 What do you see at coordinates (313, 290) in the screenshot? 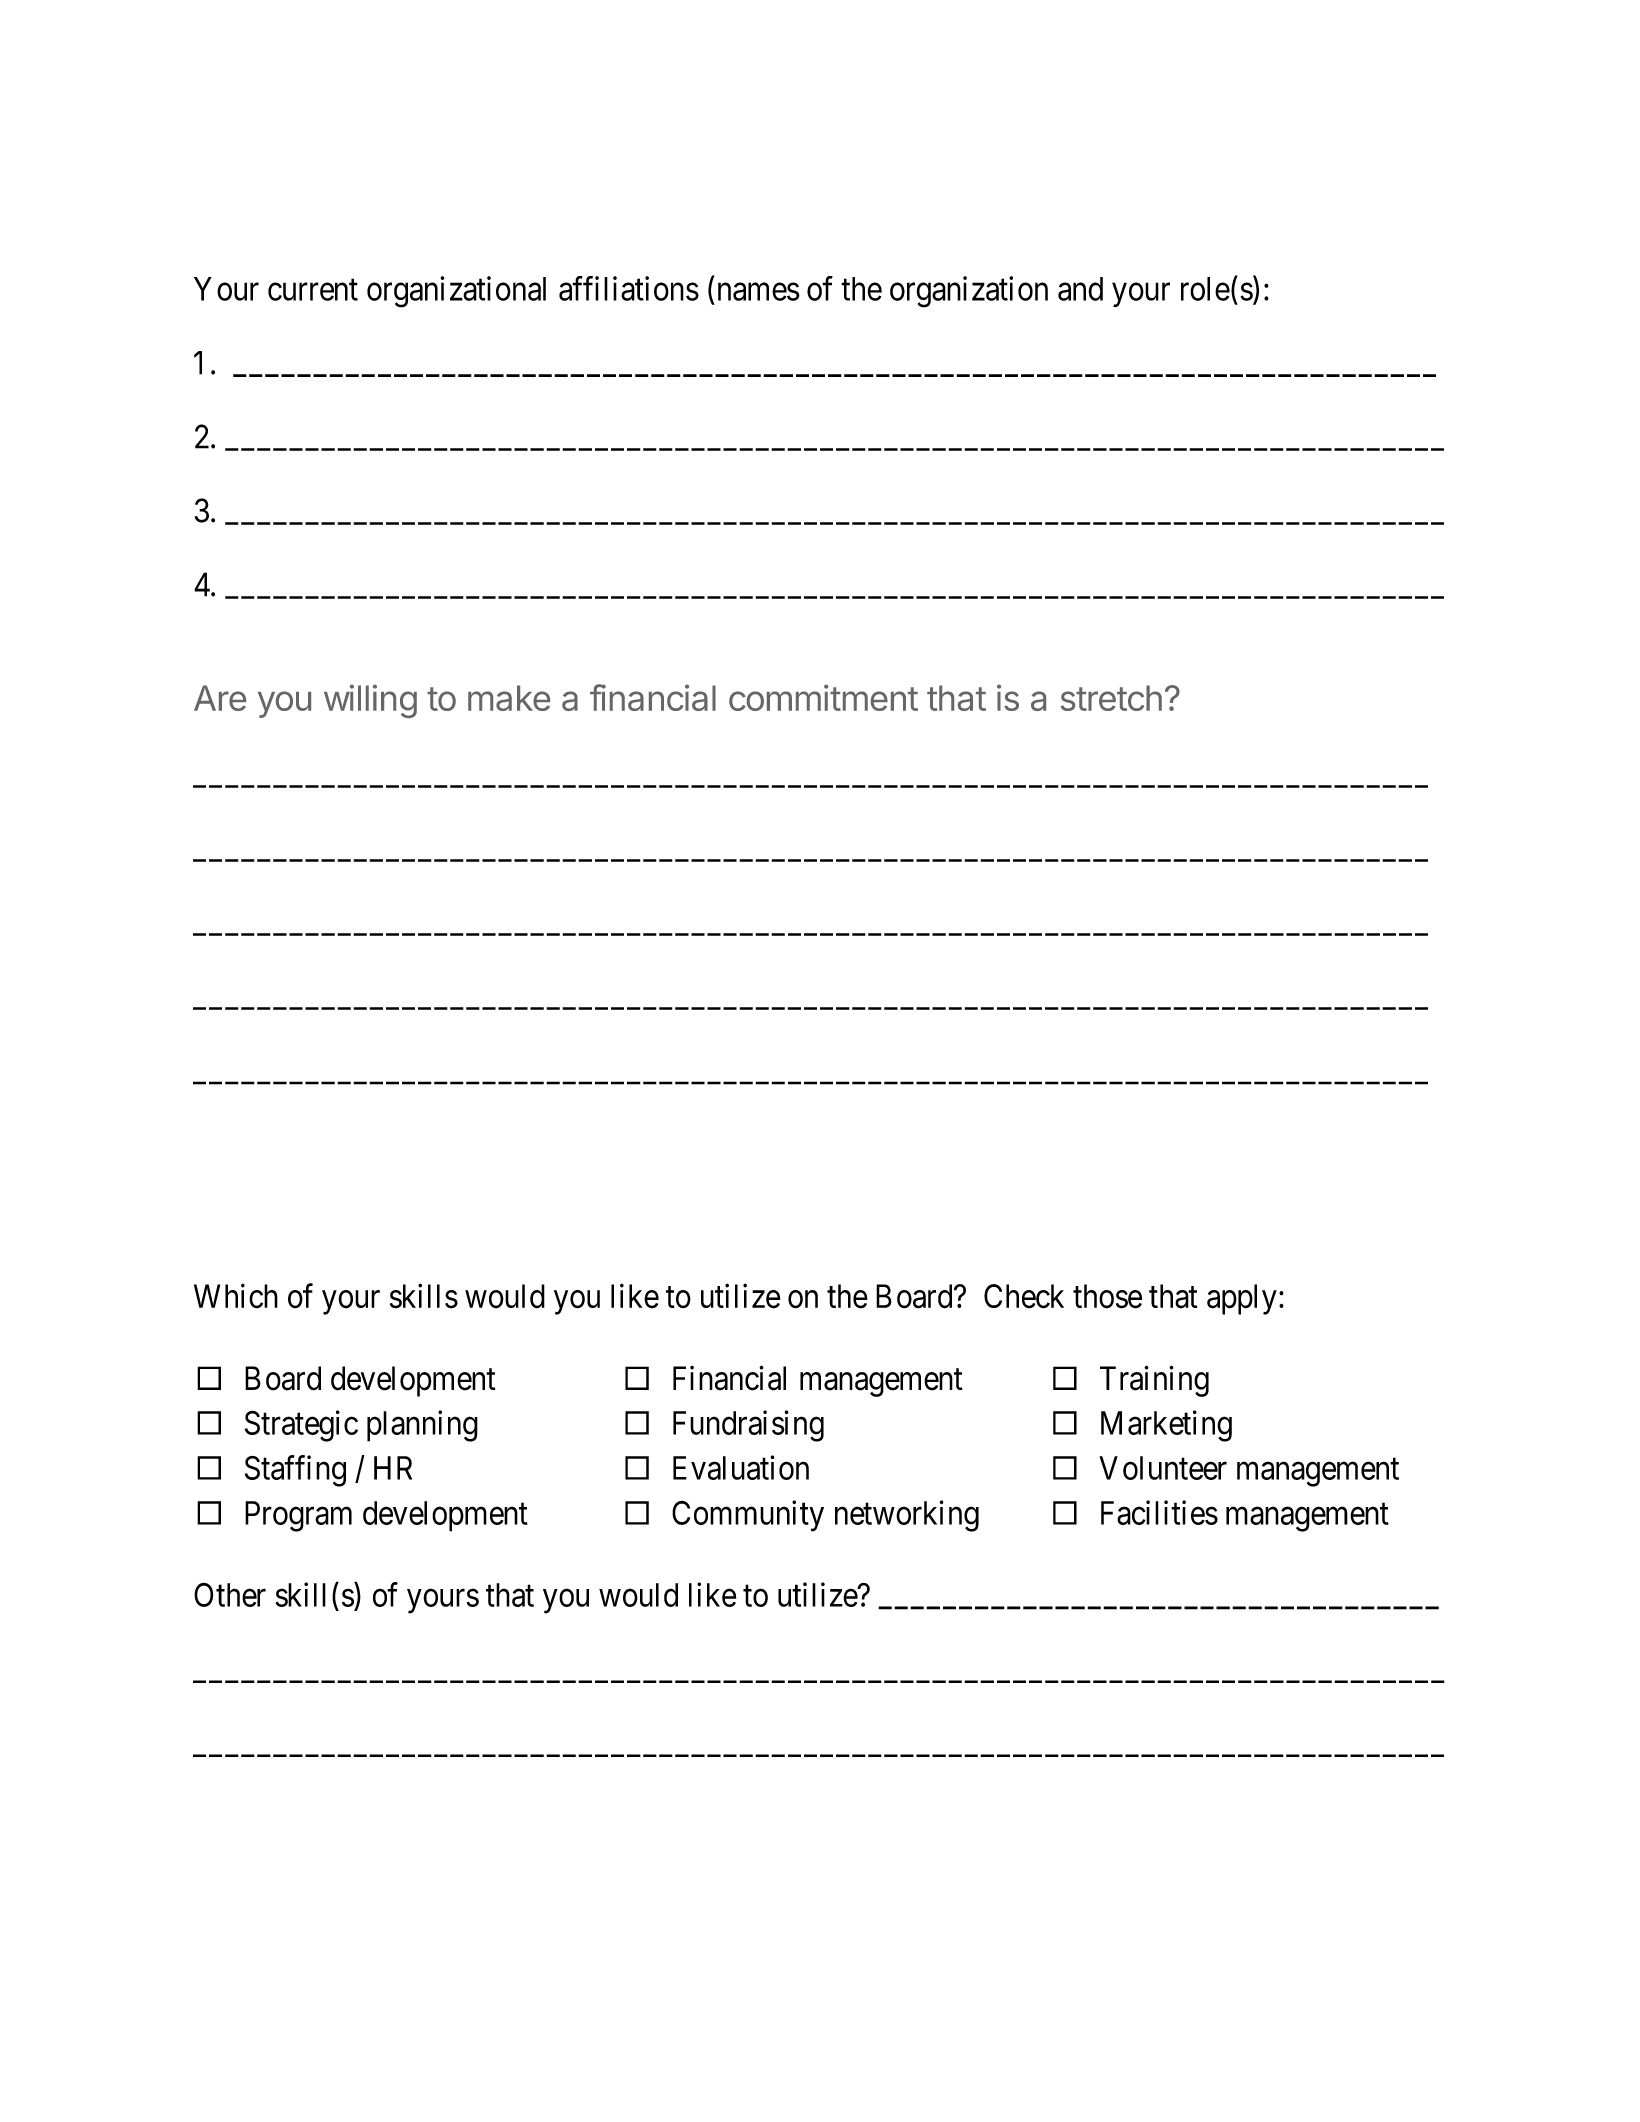
I see `current` at bounding box center [313, 290].
